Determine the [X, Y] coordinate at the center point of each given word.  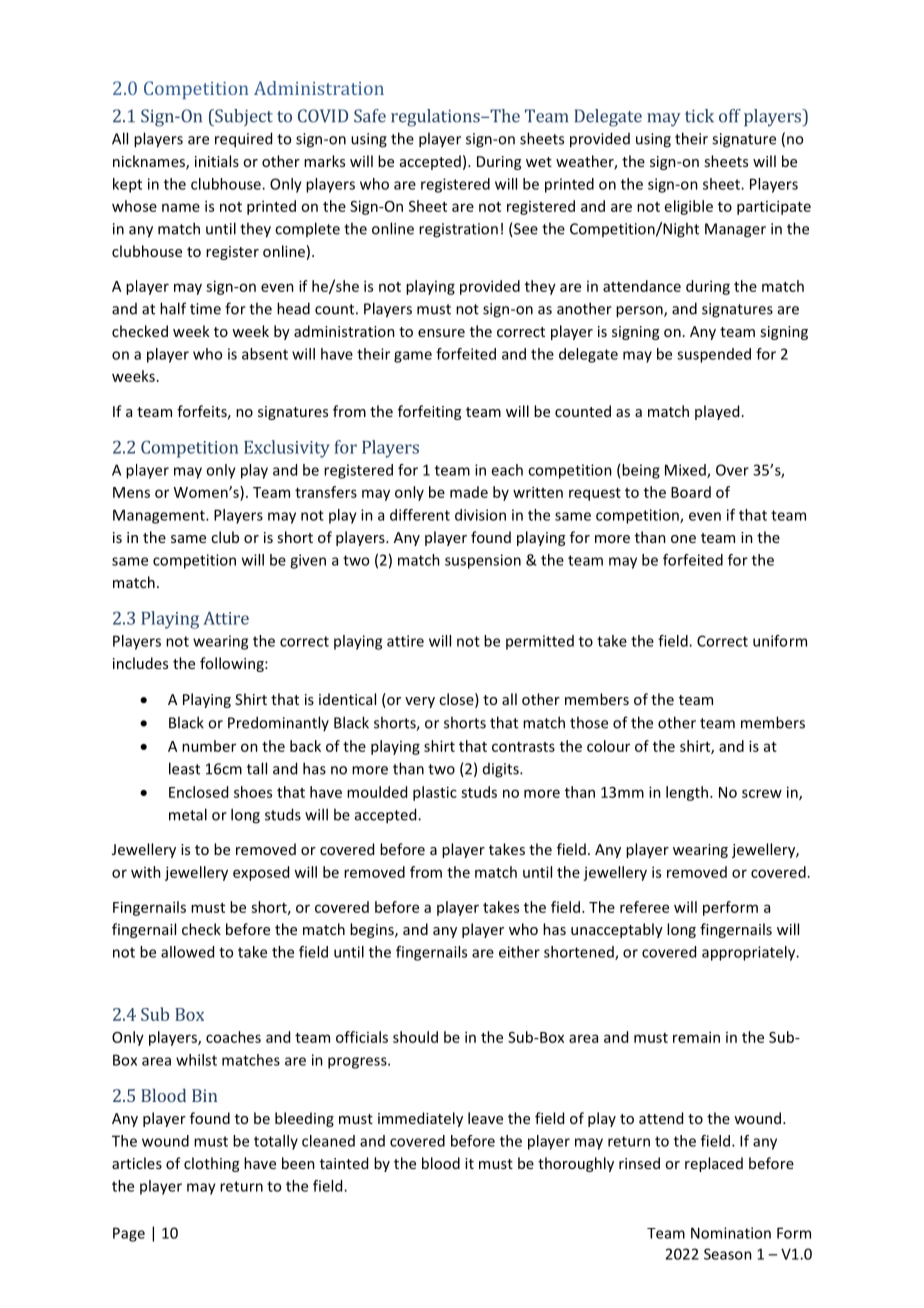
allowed [187, 952]
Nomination [731, 1233]
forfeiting [429, 412]
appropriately [750, 953]
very [420, 702]
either [519, 952]
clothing [211, 1164]
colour [608, 746]
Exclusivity [287, 449]
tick [699, 116]
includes [140, 663]
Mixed [686, 471]
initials [217, 161]
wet [539, 162]
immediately [420, 1119]
